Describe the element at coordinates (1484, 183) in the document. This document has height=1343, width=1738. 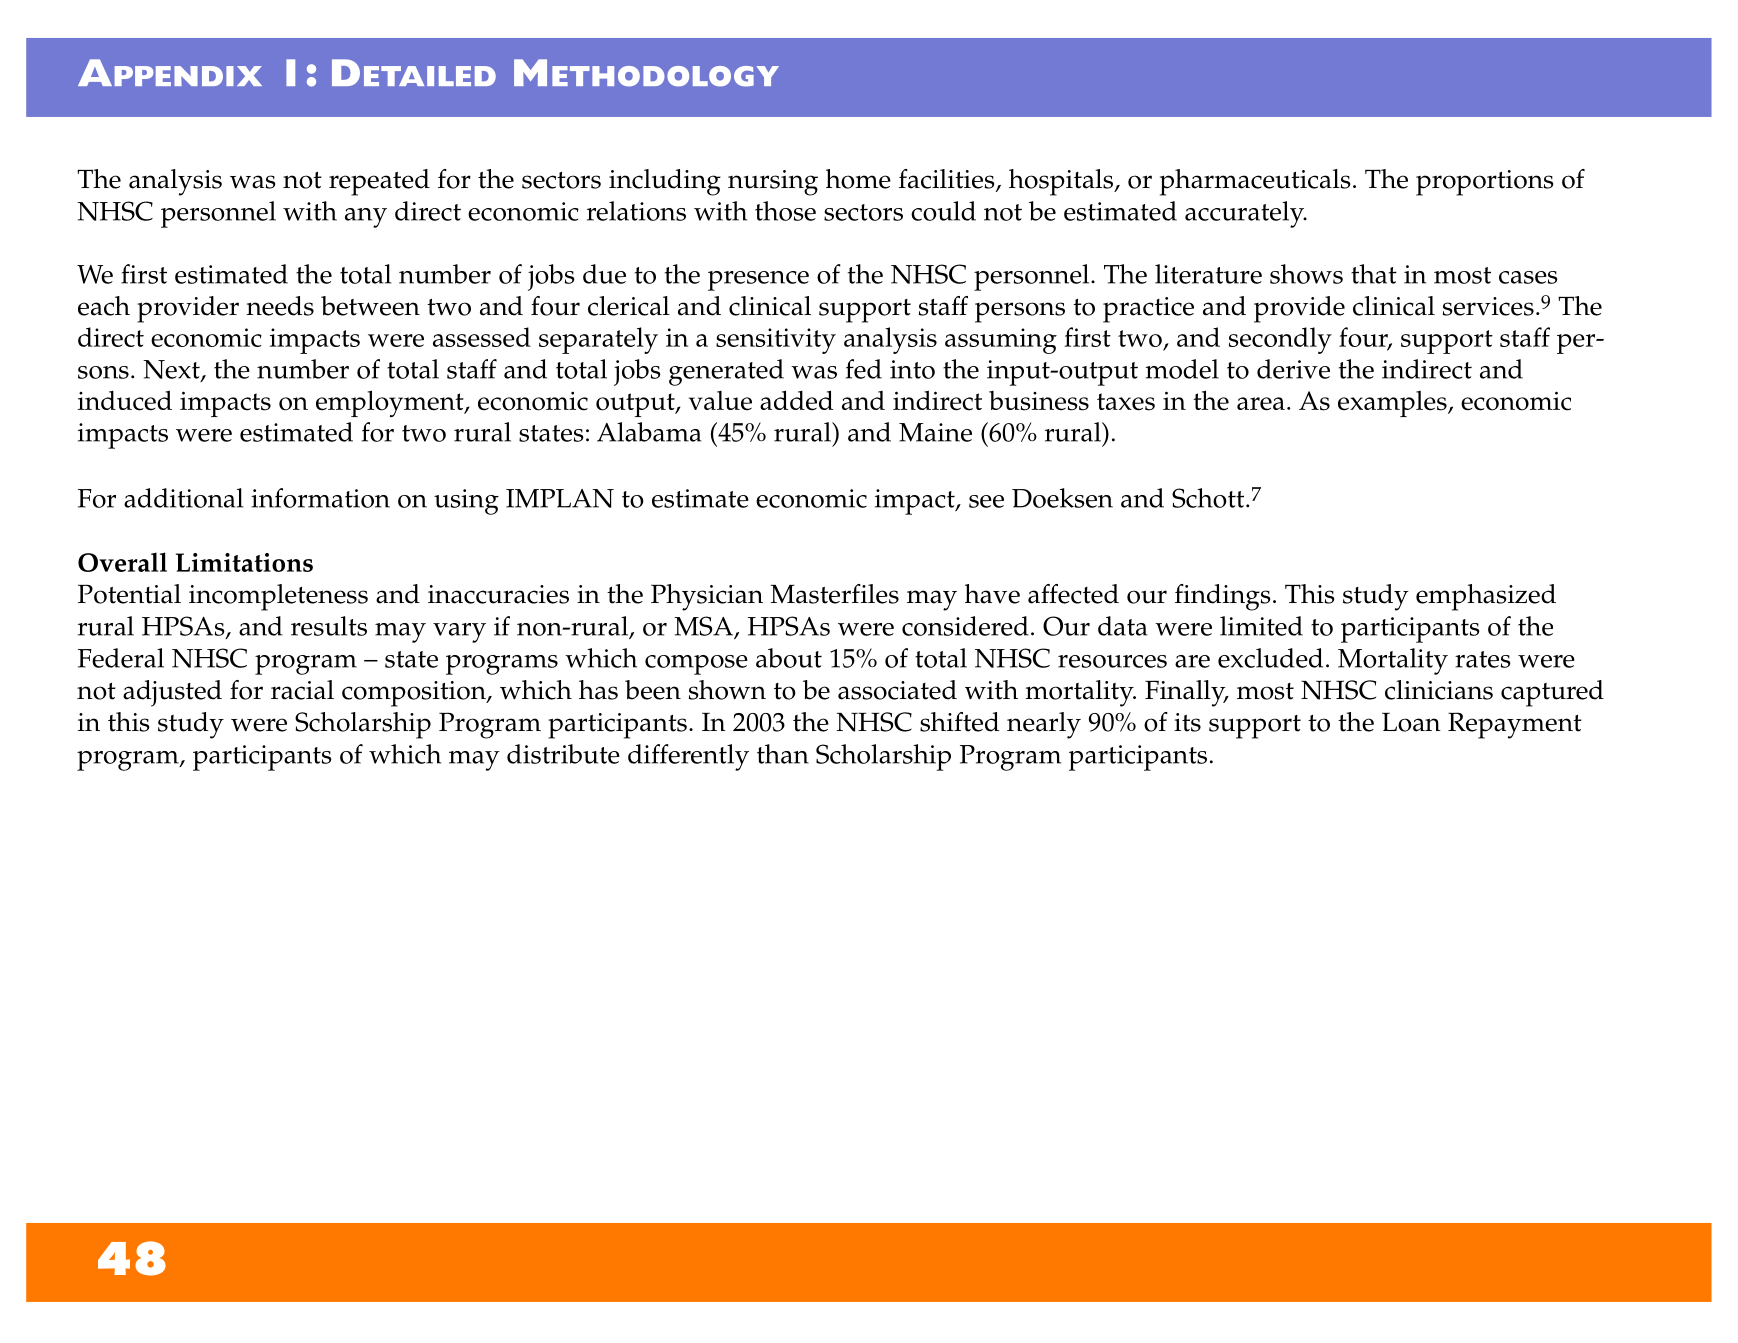
I see `proportions` at that location.
